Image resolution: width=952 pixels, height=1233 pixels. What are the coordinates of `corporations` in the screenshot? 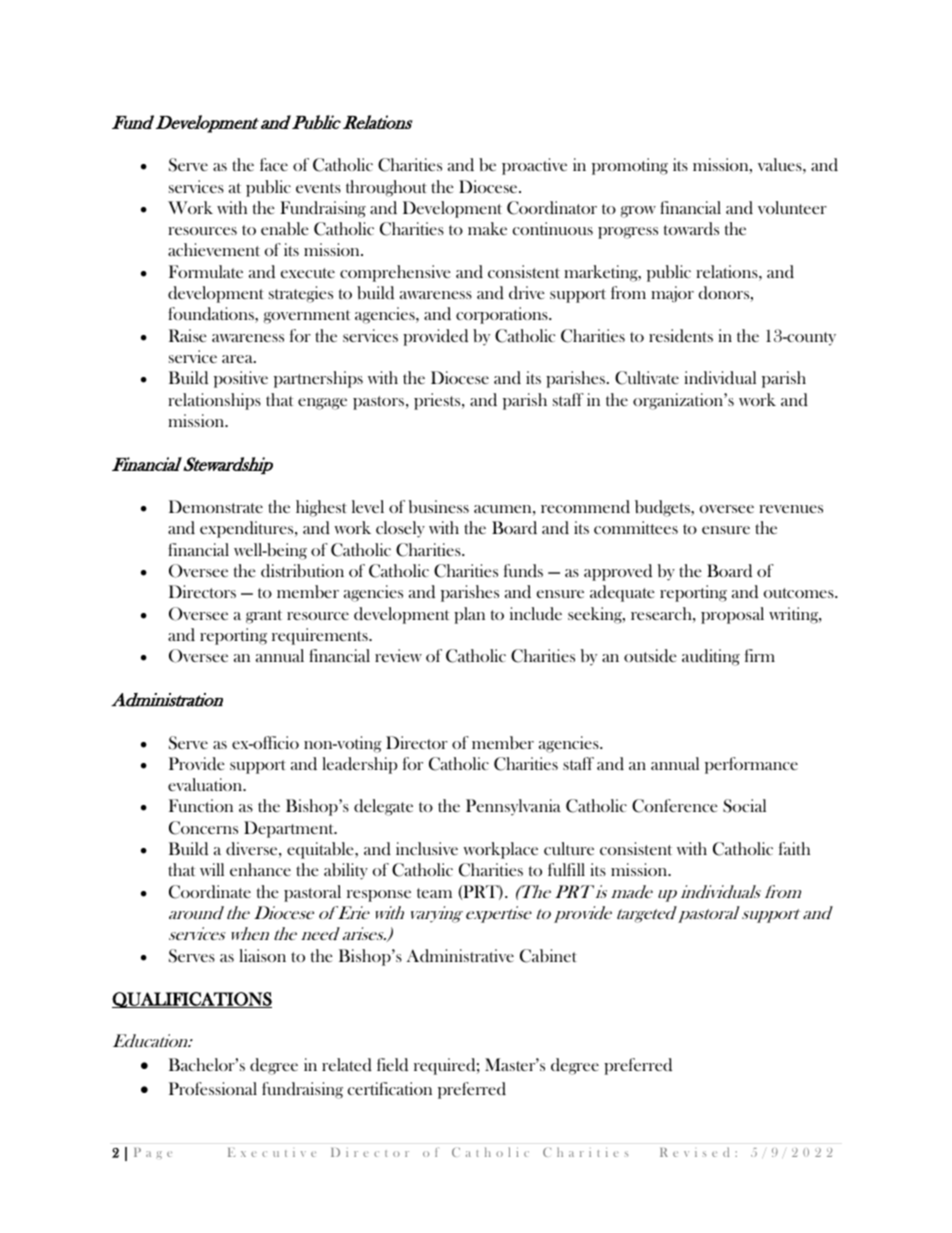 It's located at (503, 315).
